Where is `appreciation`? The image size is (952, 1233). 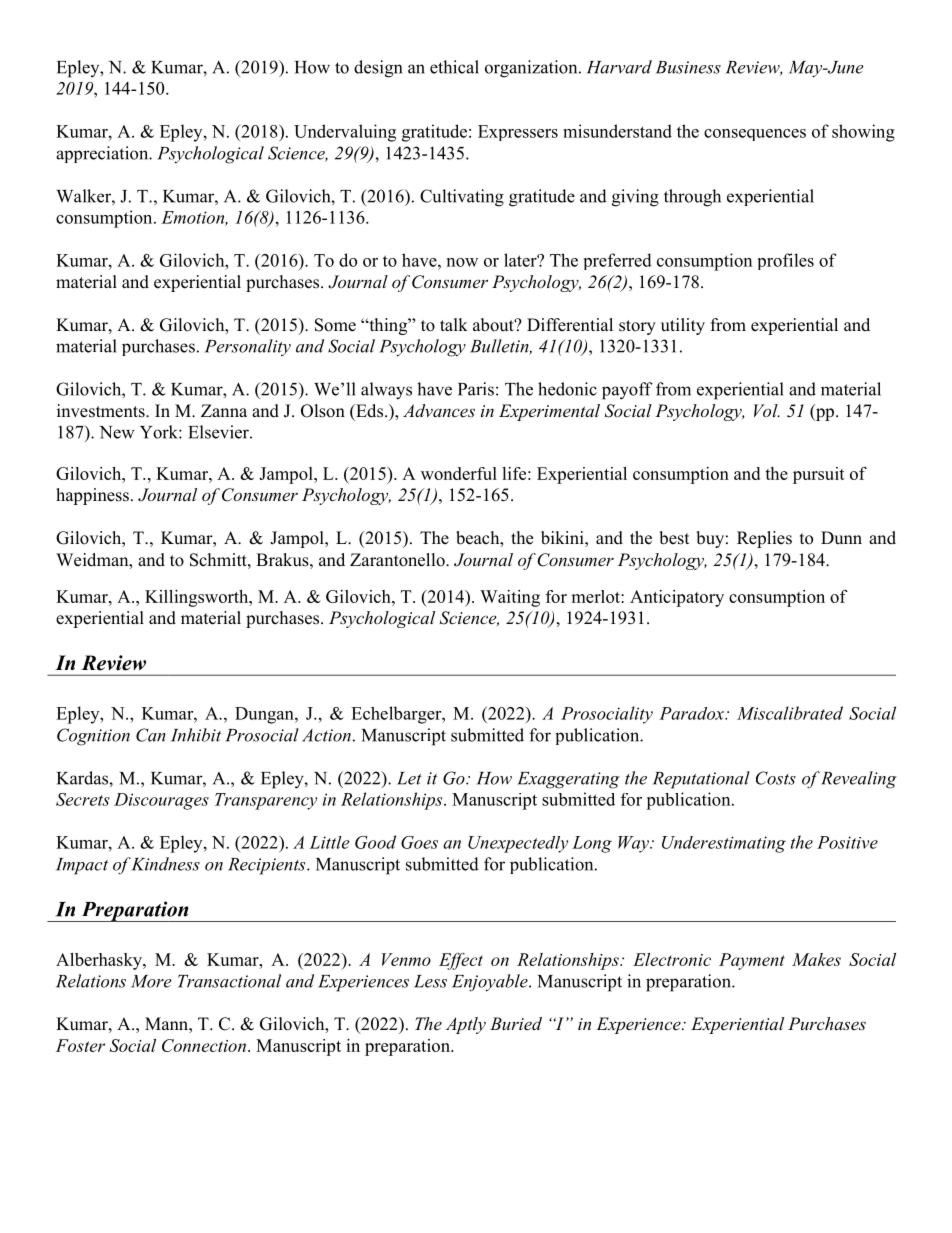 appreciation is located at coordinates (103, 154).
